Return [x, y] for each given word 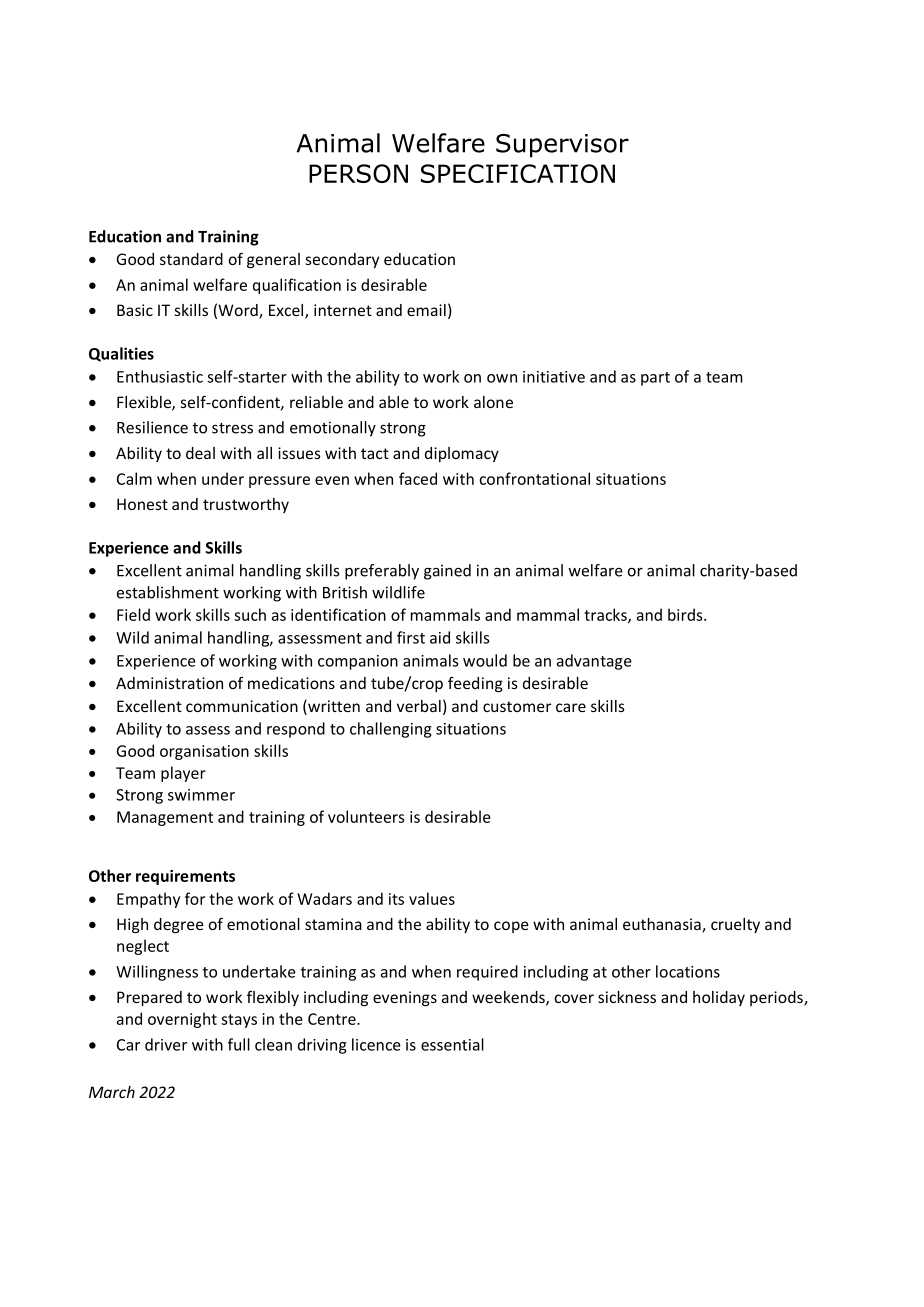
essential [452, 1044]
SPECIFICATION [518, 173]
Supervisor [562, 146]
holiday [719, 998]
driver [166, 1044]
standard [191, 259]
